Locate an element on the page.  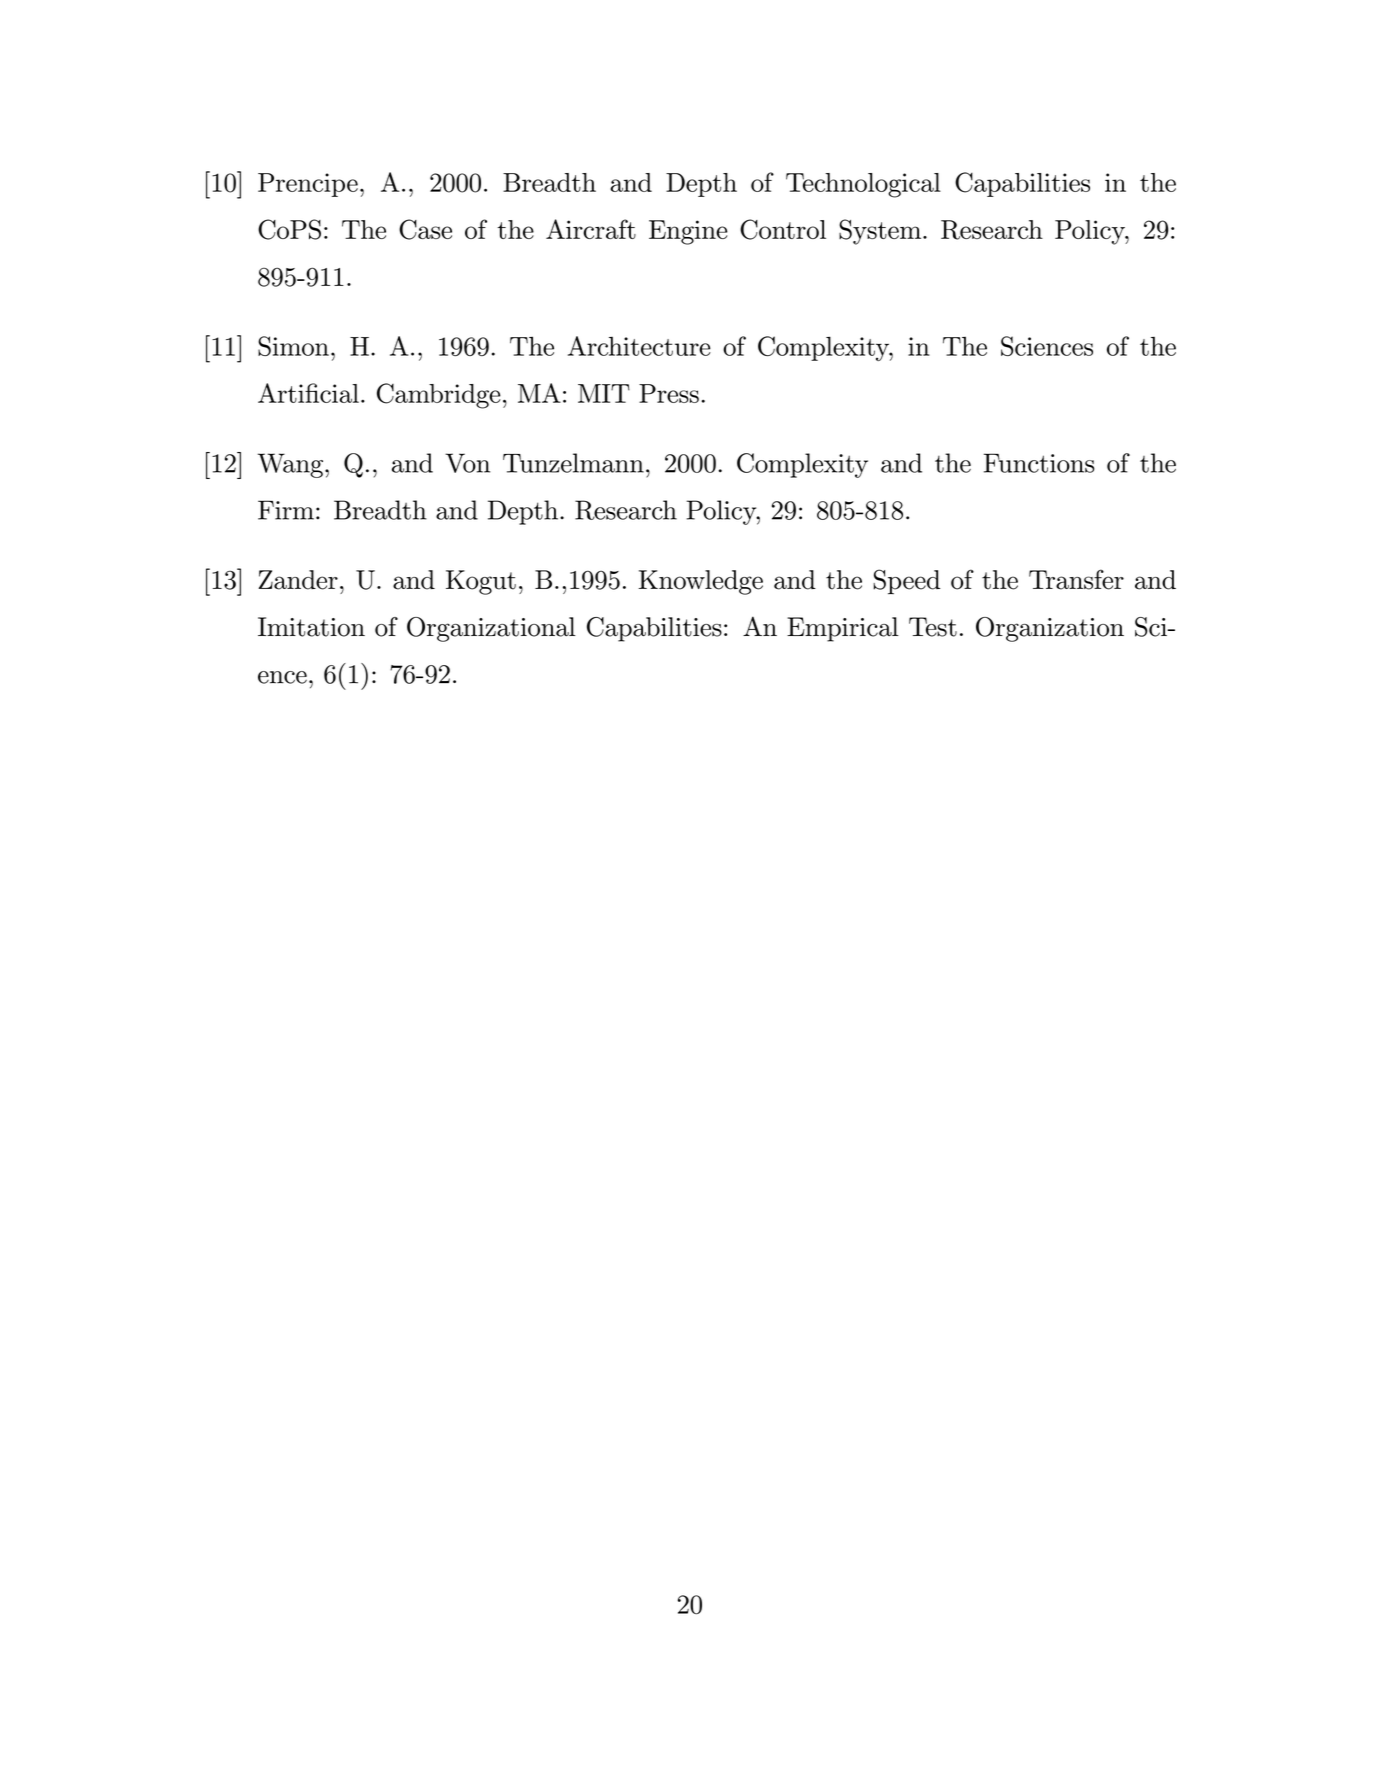
Knowledge is located at coordinates (701, 582).
